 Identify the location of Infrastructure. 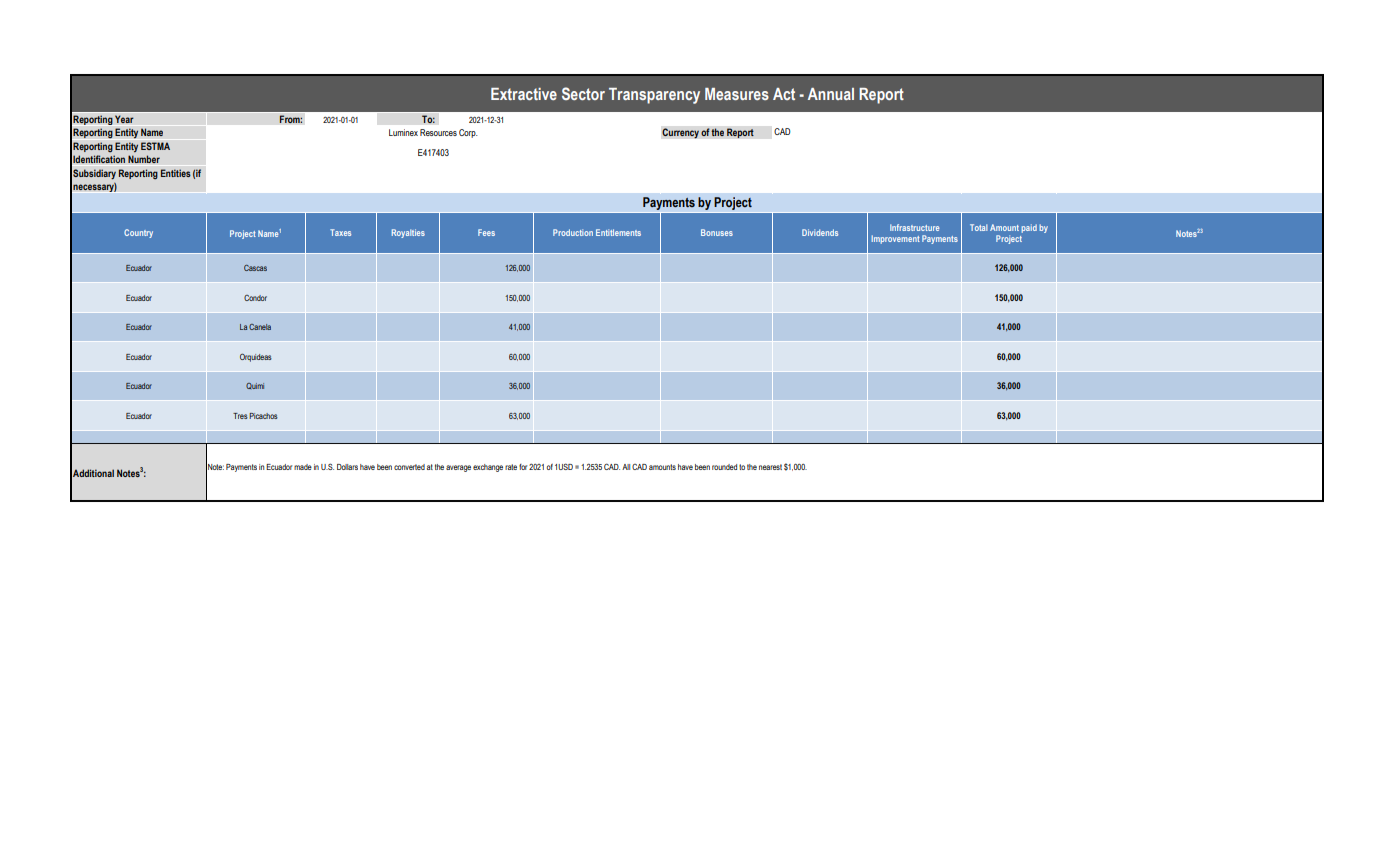
(914, 227).
